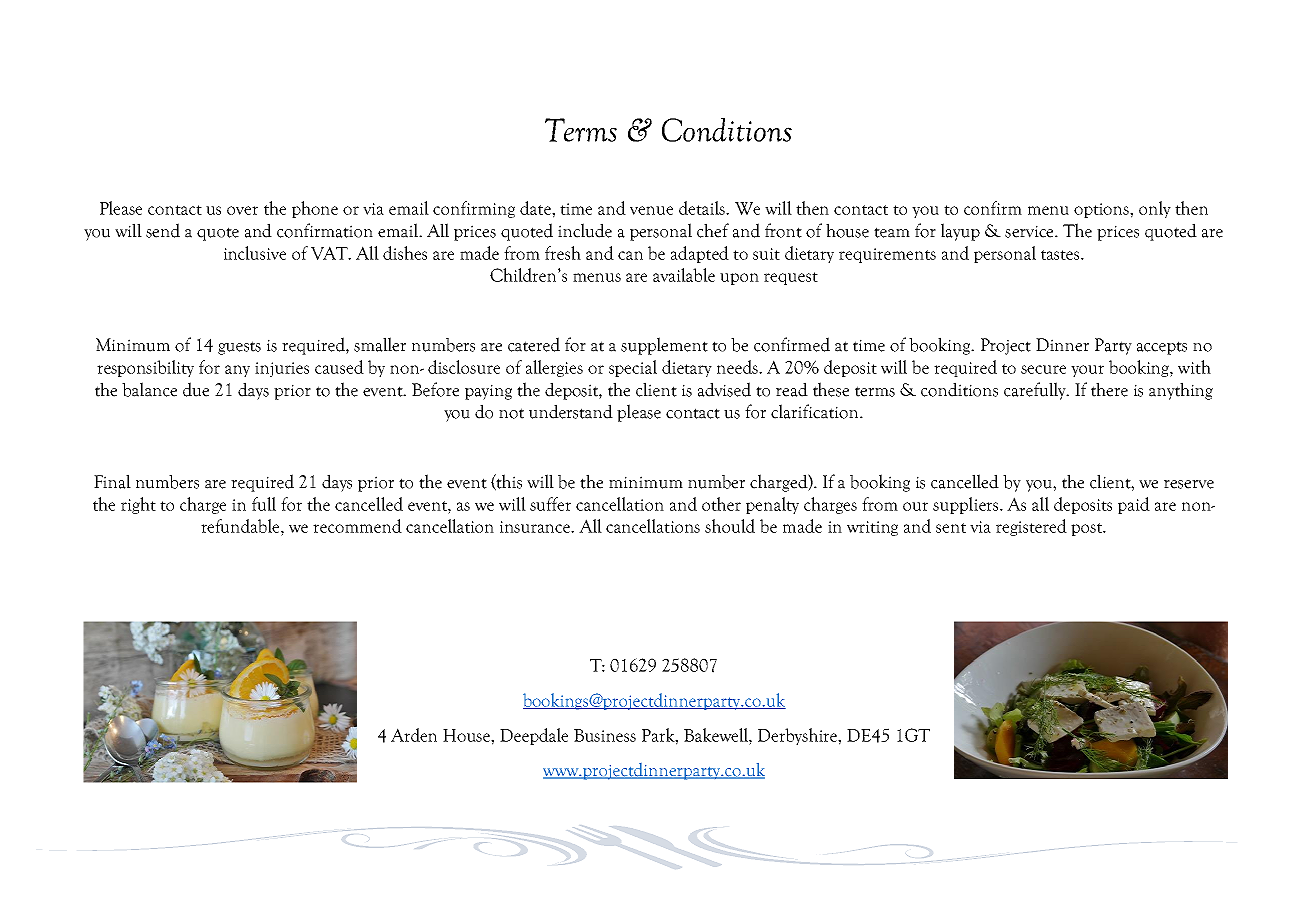 This document has width=1308, height=924. Describe the element at coordinates (196, 389) in the document. I see `due` at that location.
